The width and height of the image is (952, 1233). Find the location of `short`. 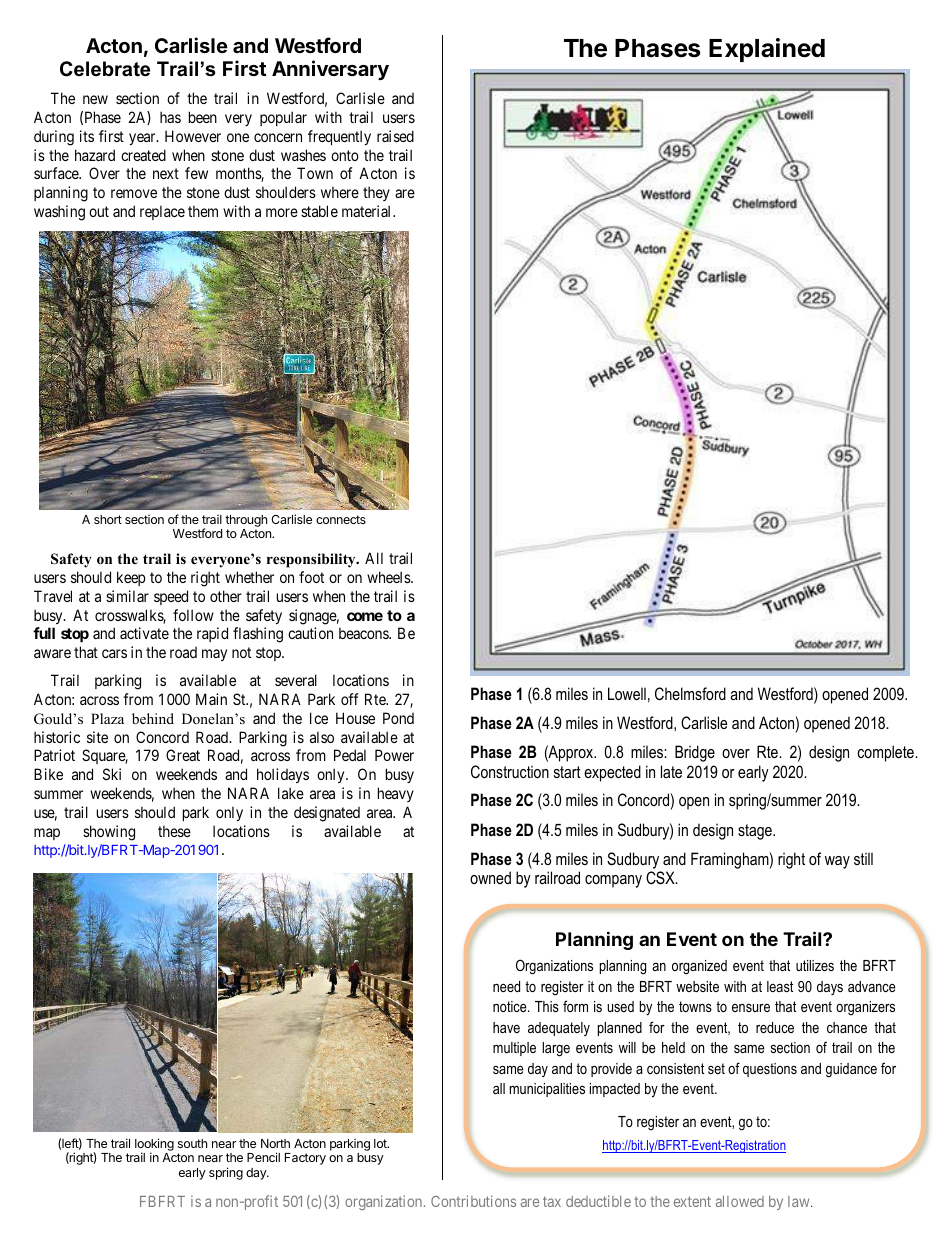

short is located at coordinates (108, 519).
